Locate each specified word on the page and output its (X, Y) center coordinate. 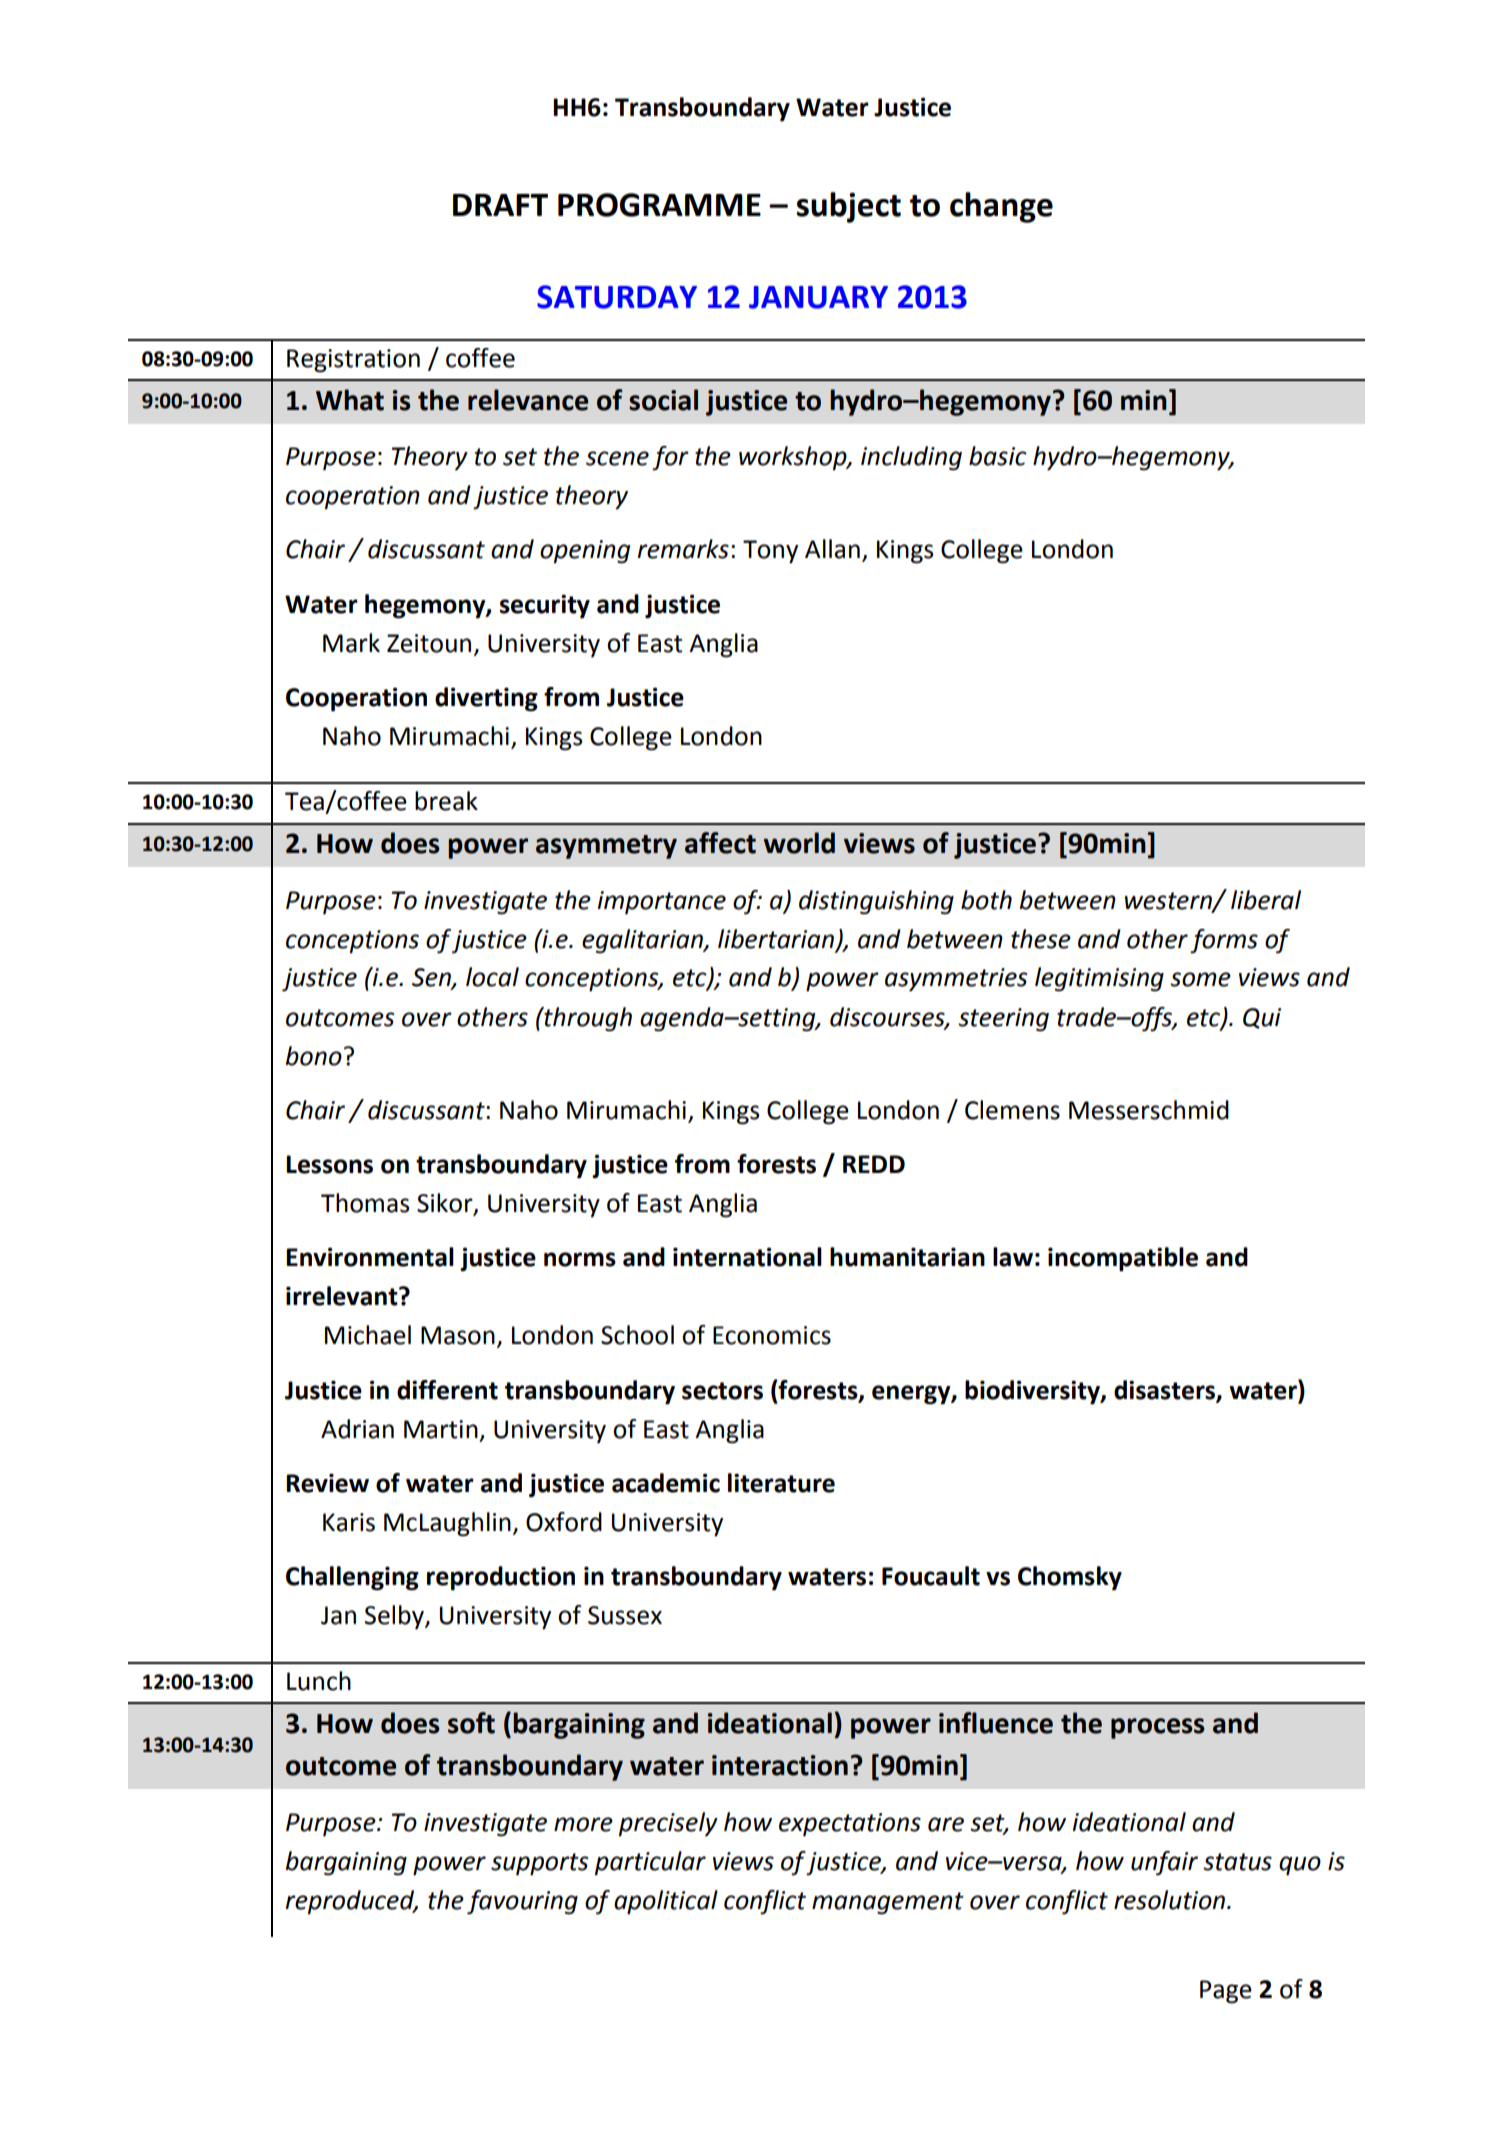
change (1001, 207)
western (1169, 901)
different (447, 1390)
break (446, 801)
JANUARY (818, 297)
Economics (772, 1335)
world (799, 843)
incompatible (1123, 1259)
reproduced (351, 1902)
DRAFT (500, 205)
